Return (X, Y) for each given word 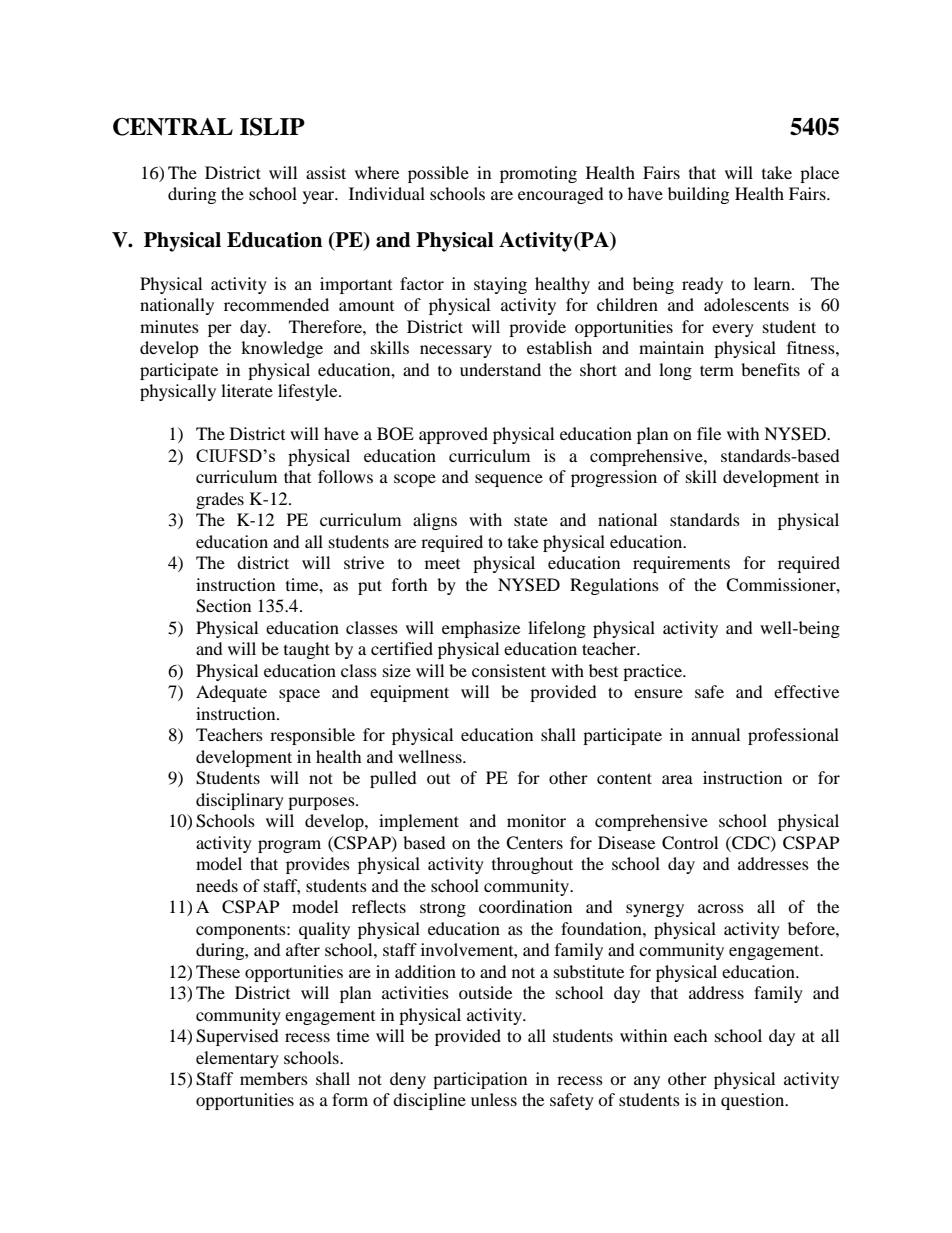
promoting (538, 174)
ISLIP (272, 127)
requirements (681, 564)
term (717, 370)
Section (223, 606)
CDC (751, 843)
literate (247, 390)
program (289, 846)
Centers (534, 843)
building (698, 195)
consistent (509, 670)
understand (500, 369)
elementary (237, 1059)
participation (480, 1080)
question (754, 1101)
